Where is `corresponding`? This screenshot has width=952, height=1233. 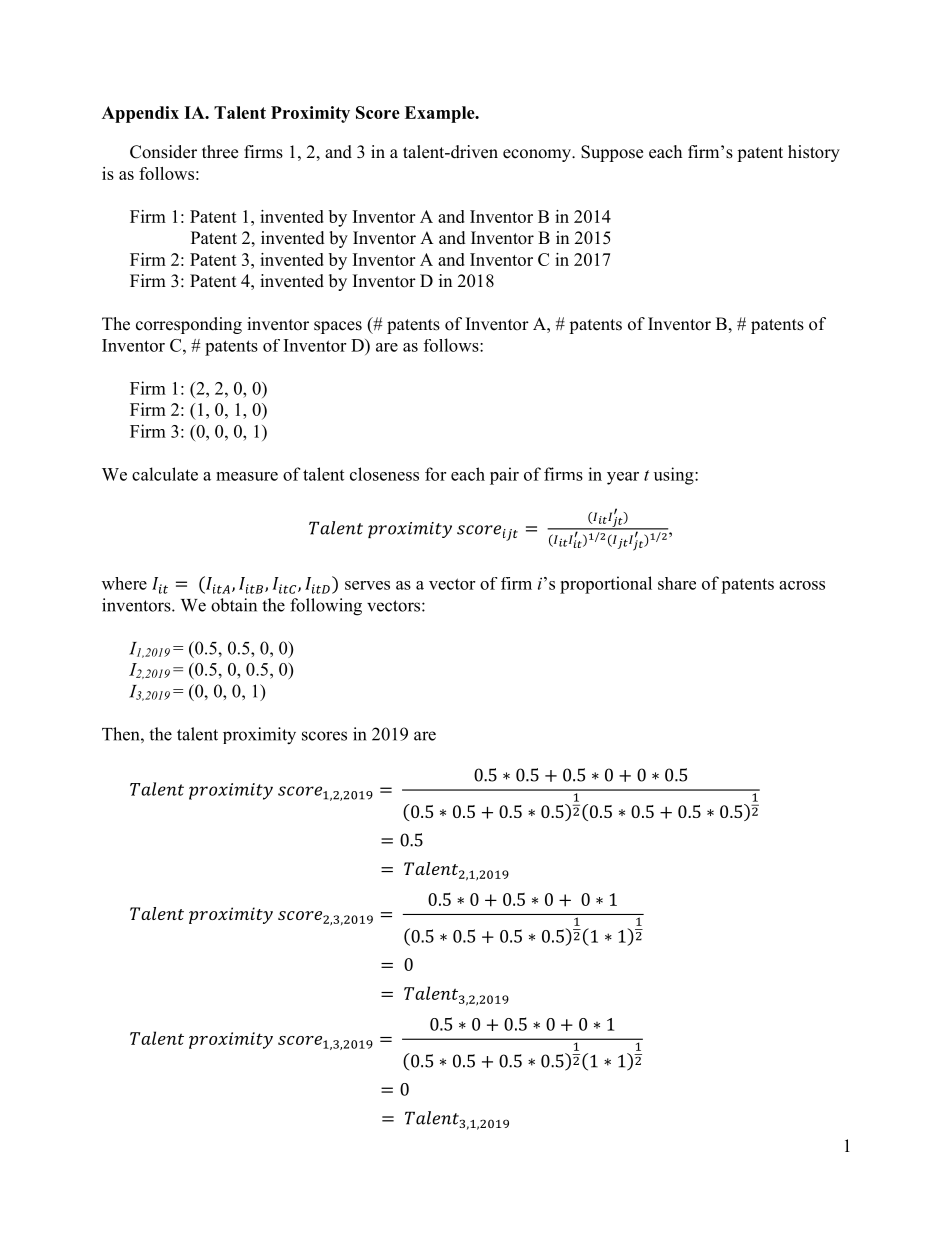 corresponding is located at coordinates (189, 325).
